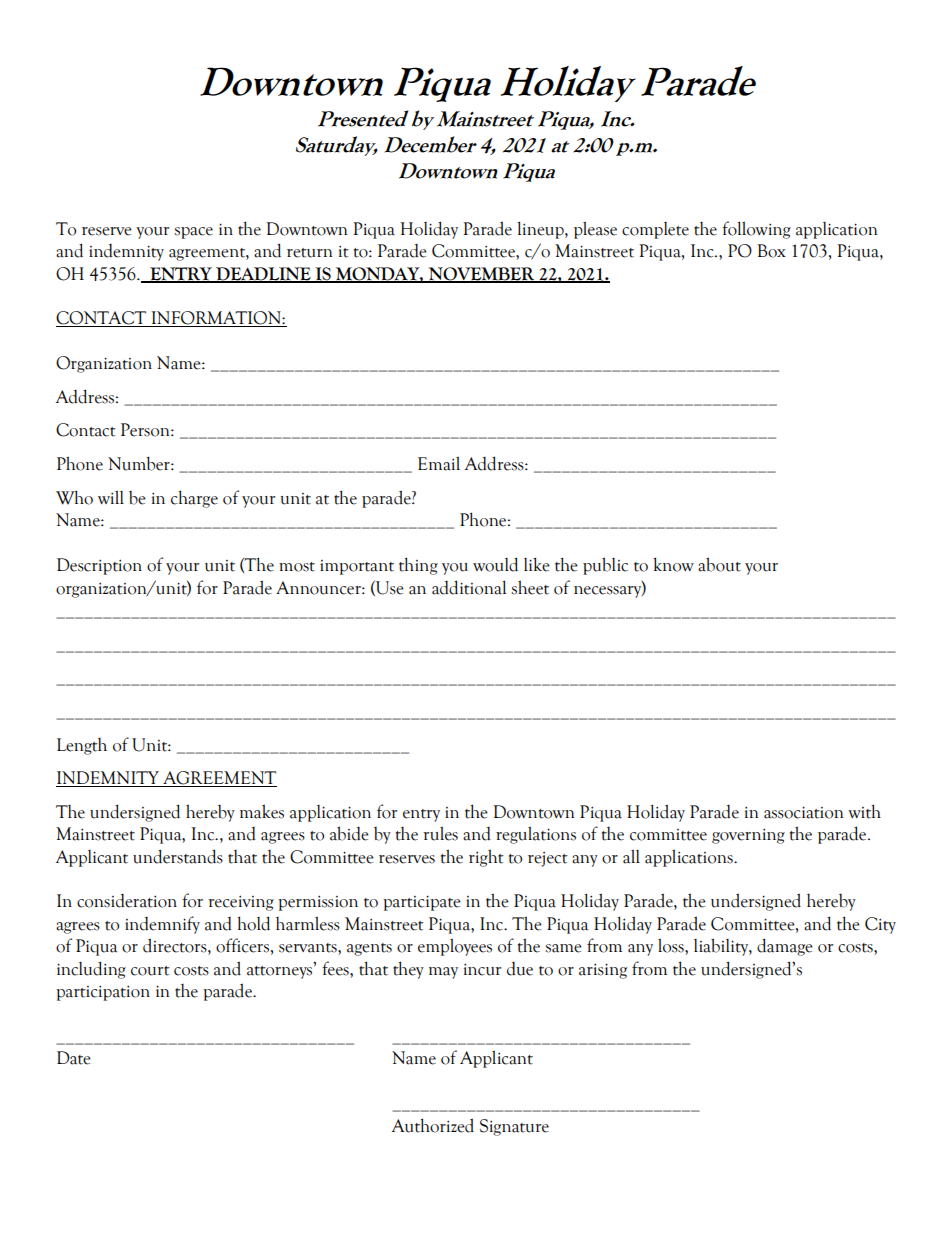  Describe the element at coordinates (771, 251) in the screenshot. I see `Box` at that location.
